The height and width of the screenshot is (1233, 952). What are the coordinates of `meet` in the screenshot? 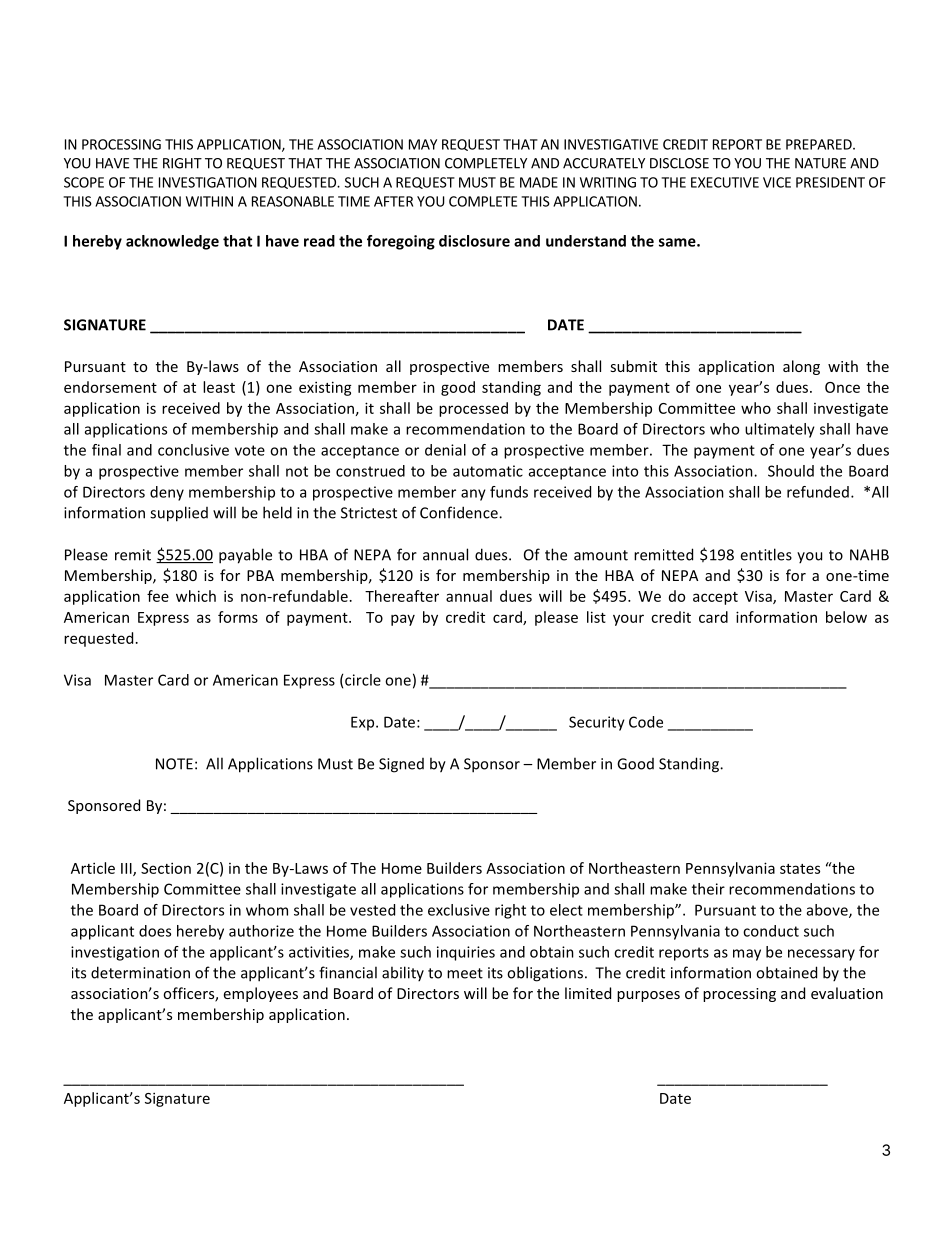 It's located at (465, 973).
